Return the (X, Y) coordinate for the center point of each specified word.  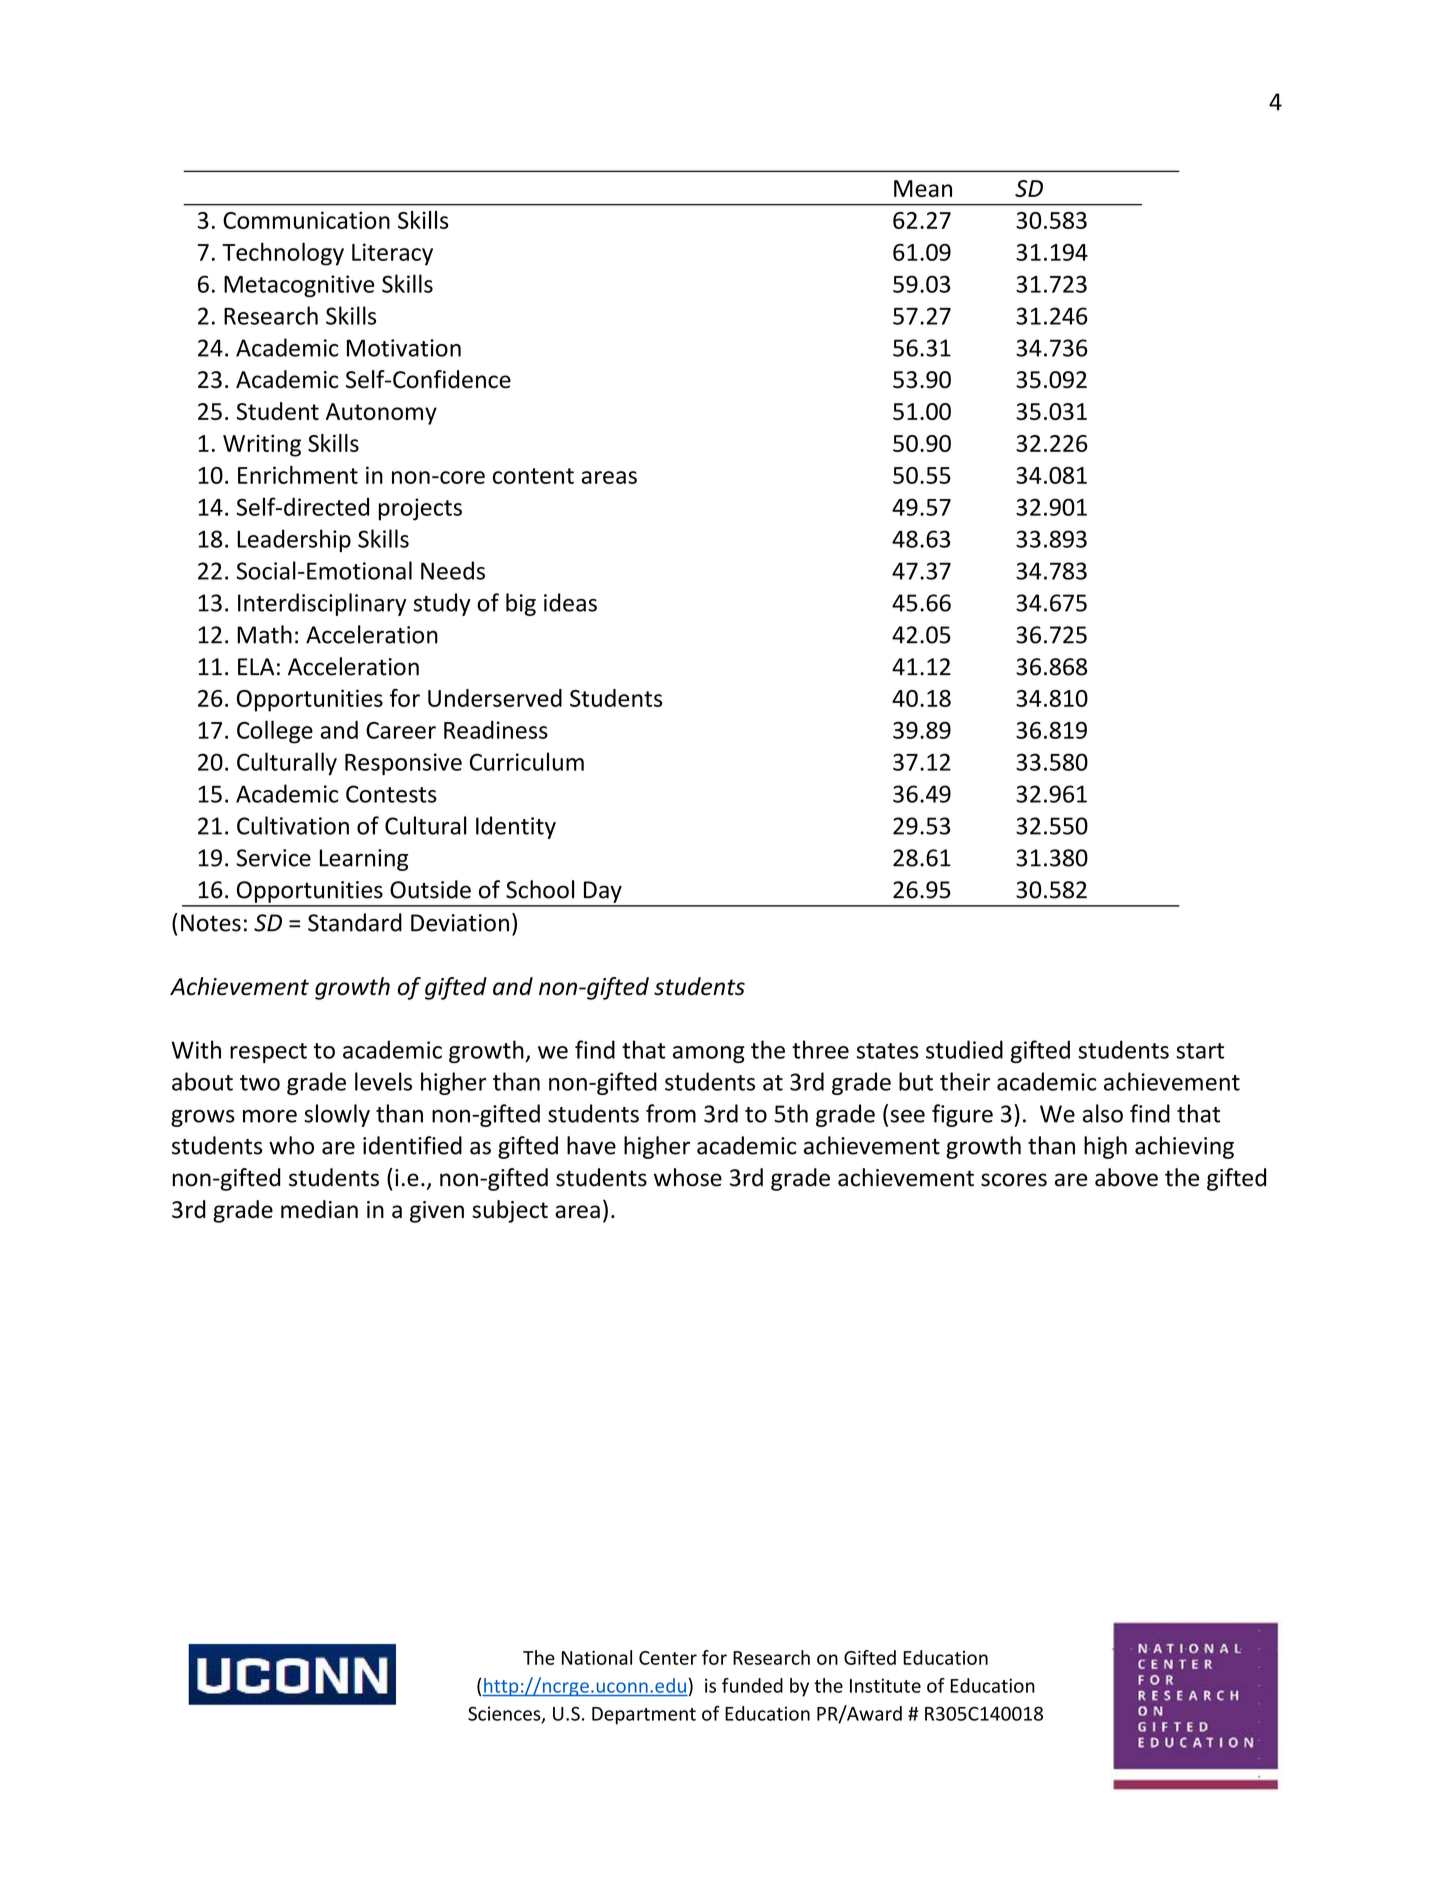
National (597, 1657)
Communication (306, 220)
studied (964, 1049)
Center (668, 1658)
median (319, 1209)
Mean (923, 188)
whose (688, 1177)
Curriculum (527, 761)
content (533, 476)
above (1126, 1177)
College (275, 732)
